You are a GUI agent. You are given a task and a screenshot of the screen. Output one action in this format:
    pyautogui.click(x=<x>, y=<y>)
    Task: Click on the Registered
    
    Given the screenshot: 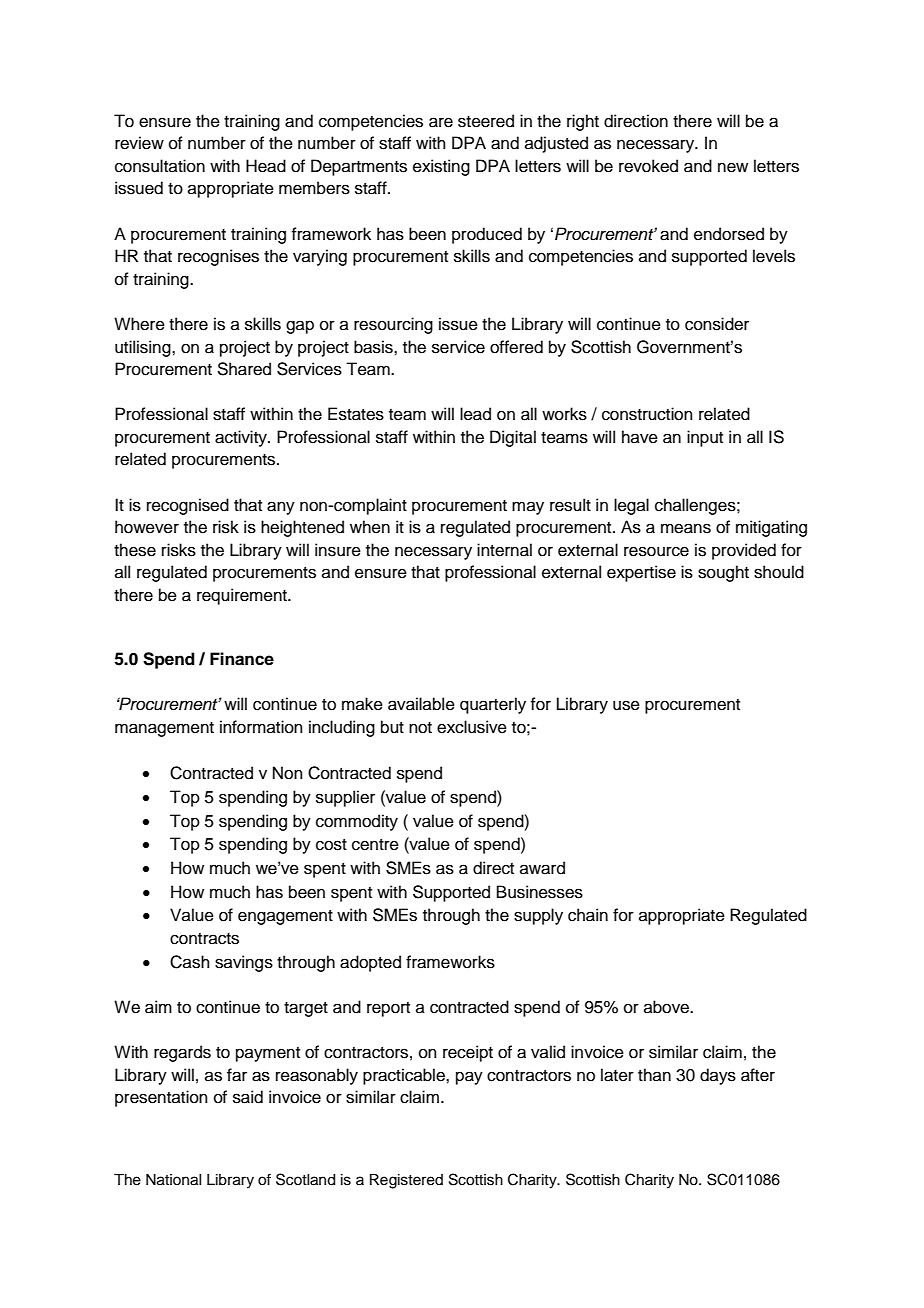 What is the action you would take?
    pyautogui.click(x=406, y=1181)
